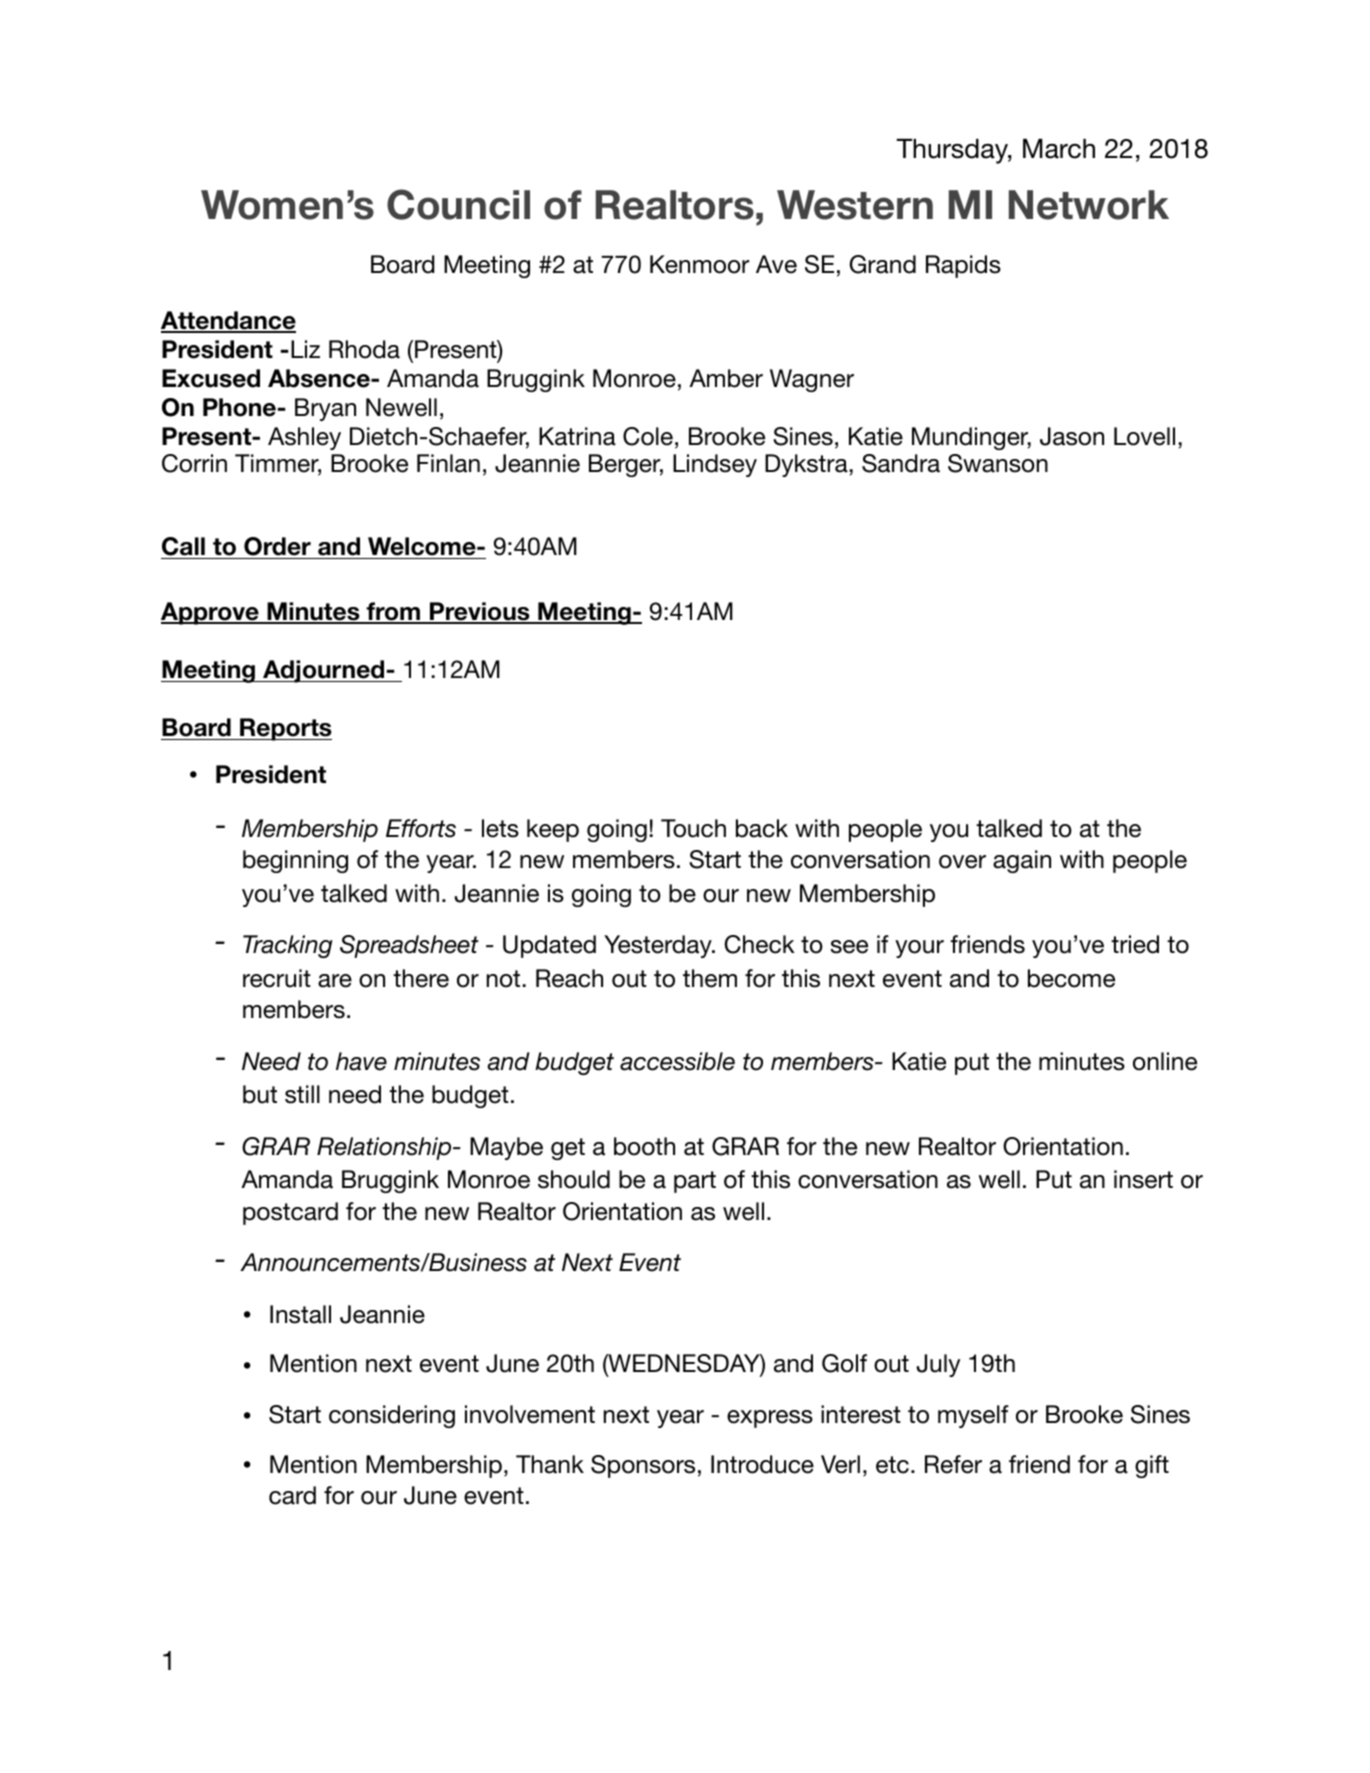 The width and height of the screenshot is (1370, 1773). I want to click on Council, so click(458, 204).
